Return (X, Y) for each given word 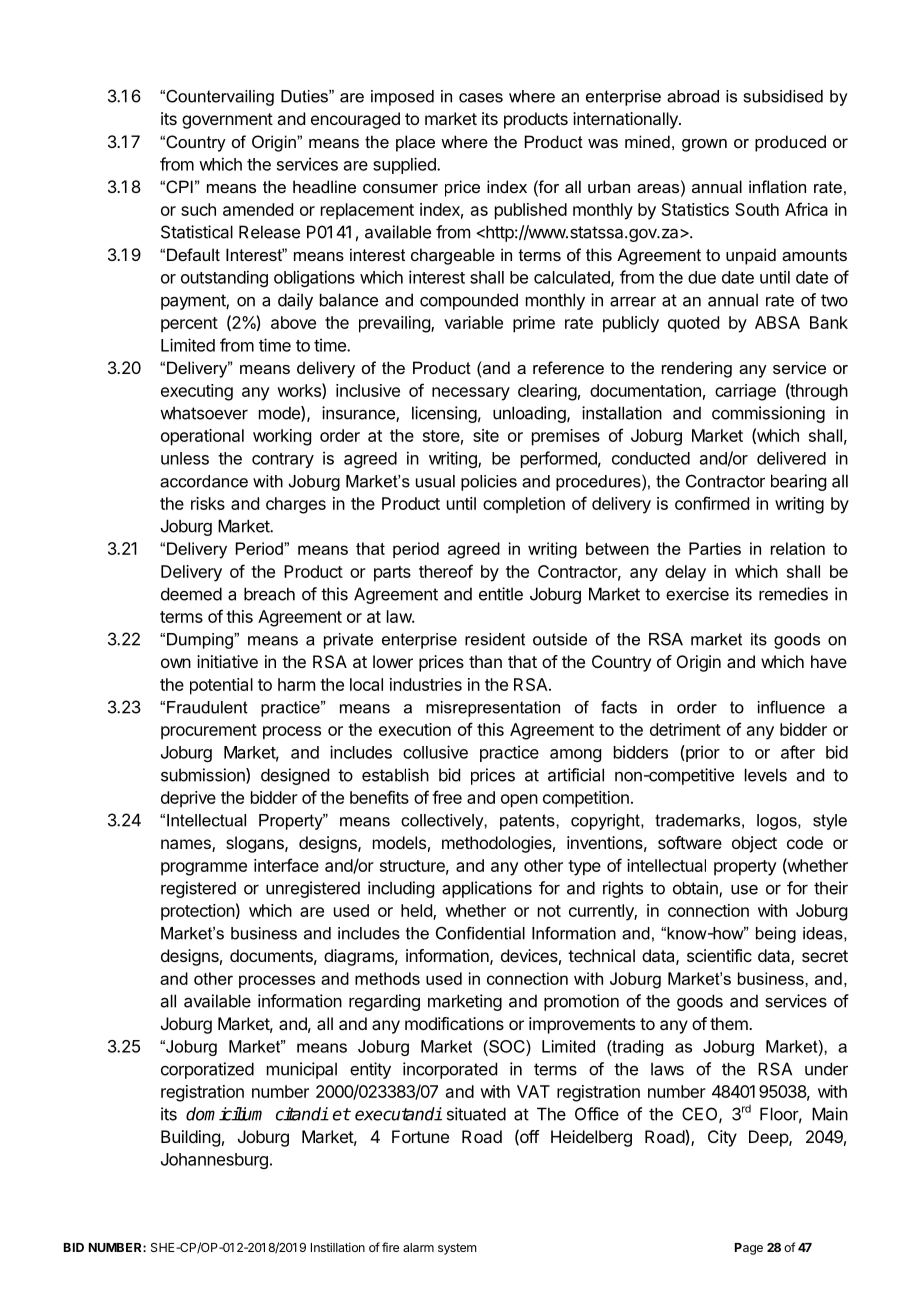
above (293, 322)
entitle (501, 594)
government (227, 121)
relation (798, 548)
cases (481, 98)
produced (790, 143)
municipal (302, 1070)
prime (534, 324)
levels (766, 775)
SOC (507, 1046)
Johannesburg (214, 1161)
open (519, 801)
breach (269, 594)
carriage (745, 392)
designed (295, 776)
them (730, 1023)
